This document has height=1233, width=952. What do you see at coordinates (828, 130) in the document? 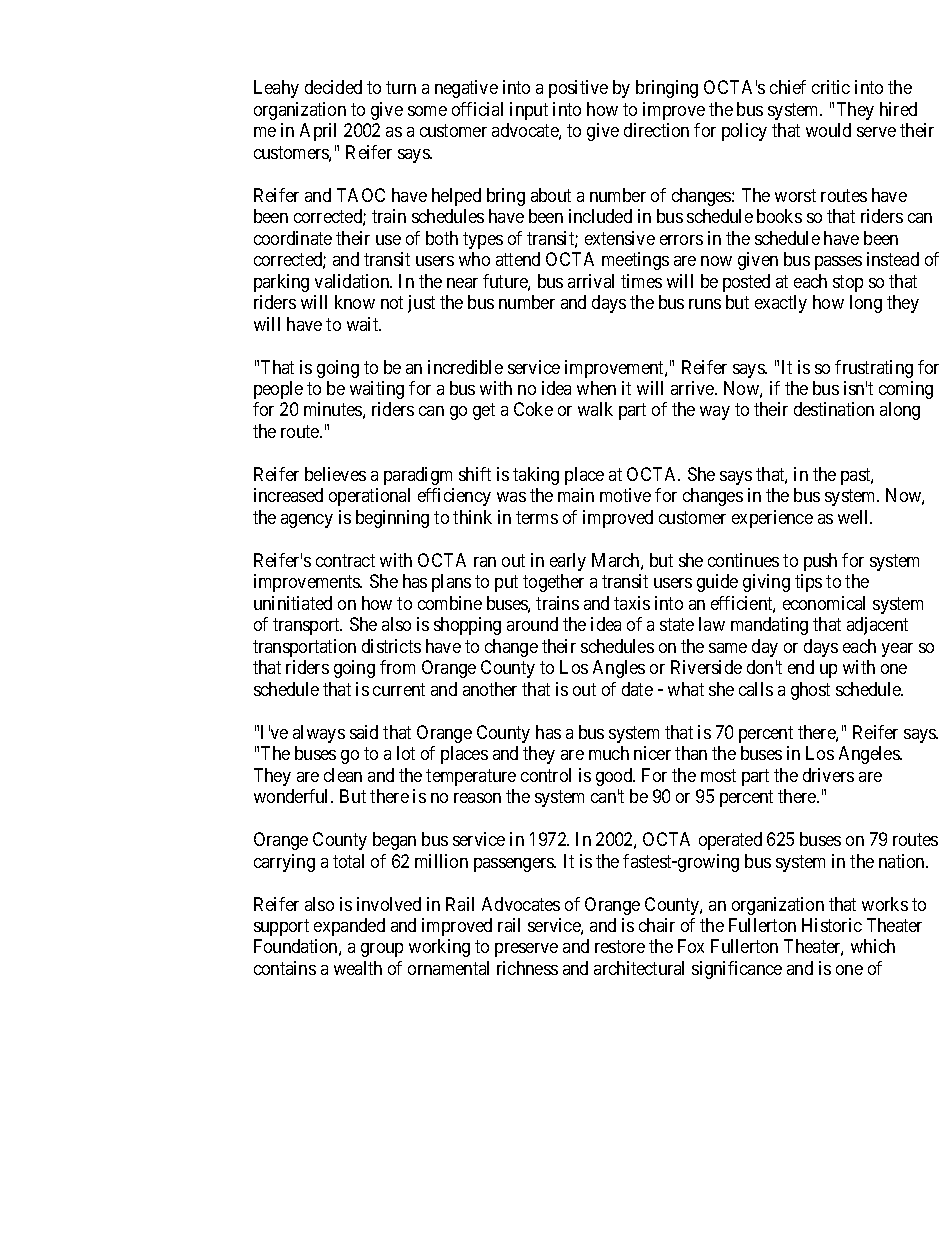
I see `would` at bounding box center [828, 130].
